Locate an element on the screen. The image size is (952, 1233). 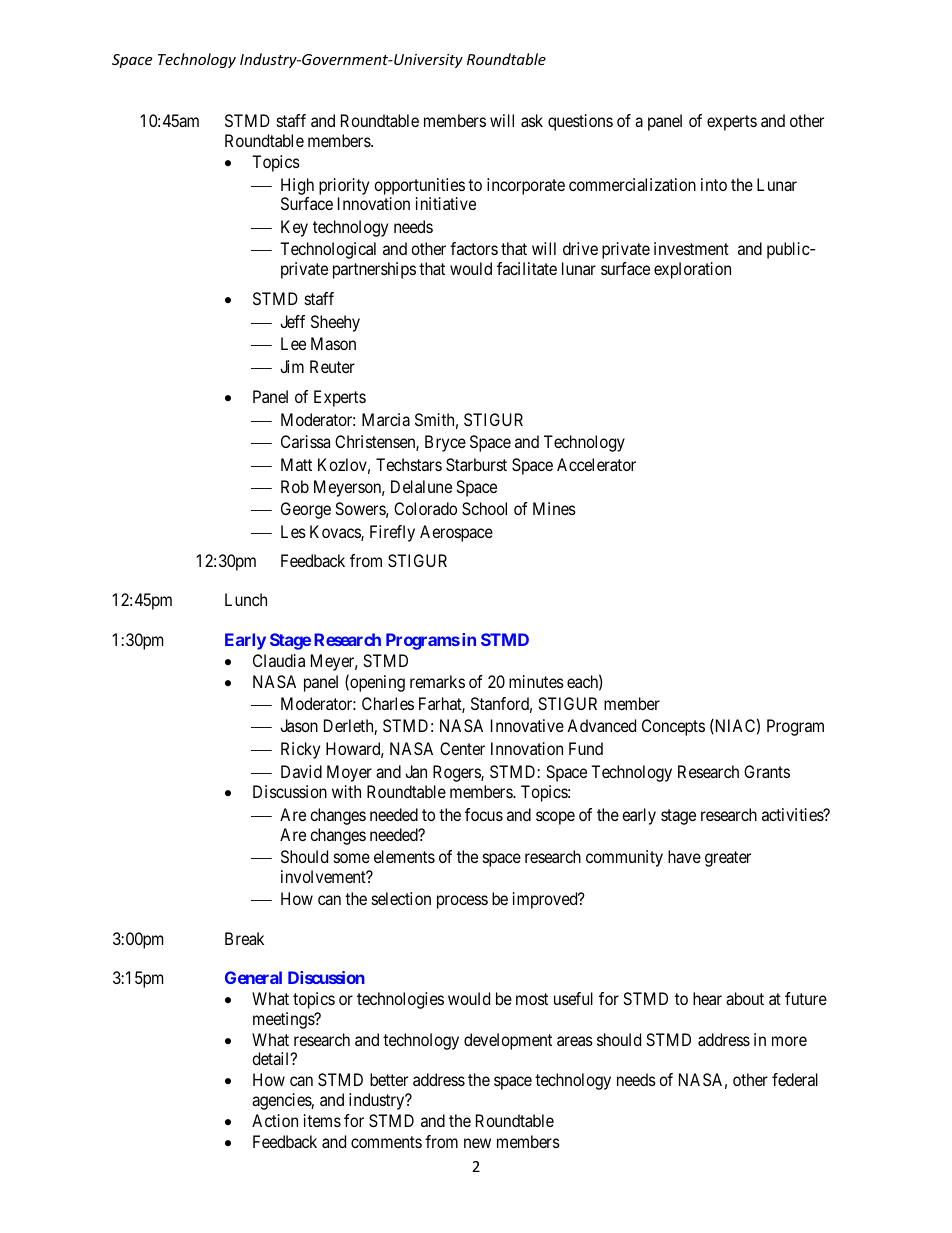
greater is located at coordinates (728, 859).
